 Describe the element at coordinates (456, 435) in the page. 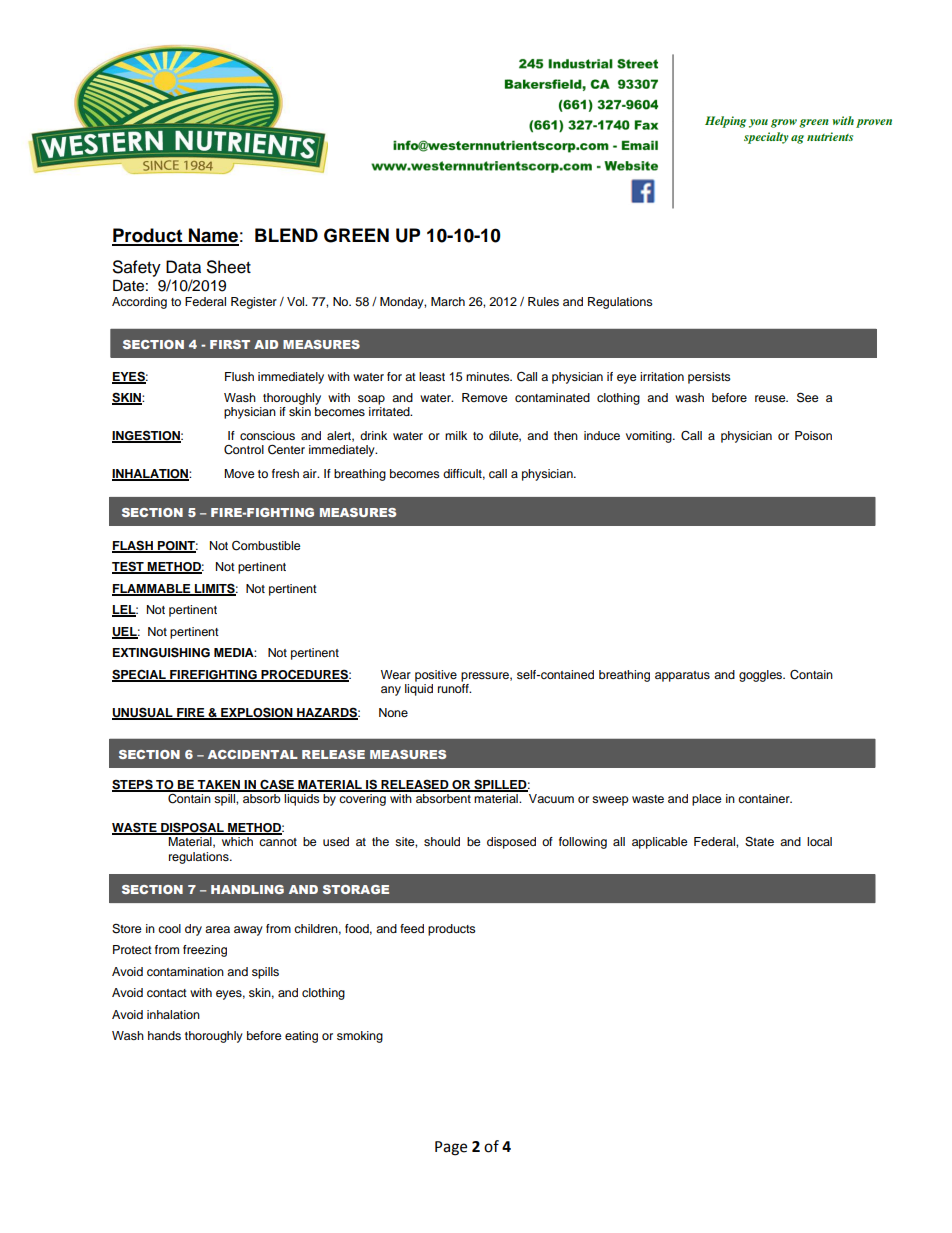

I see `milk` at that location.
